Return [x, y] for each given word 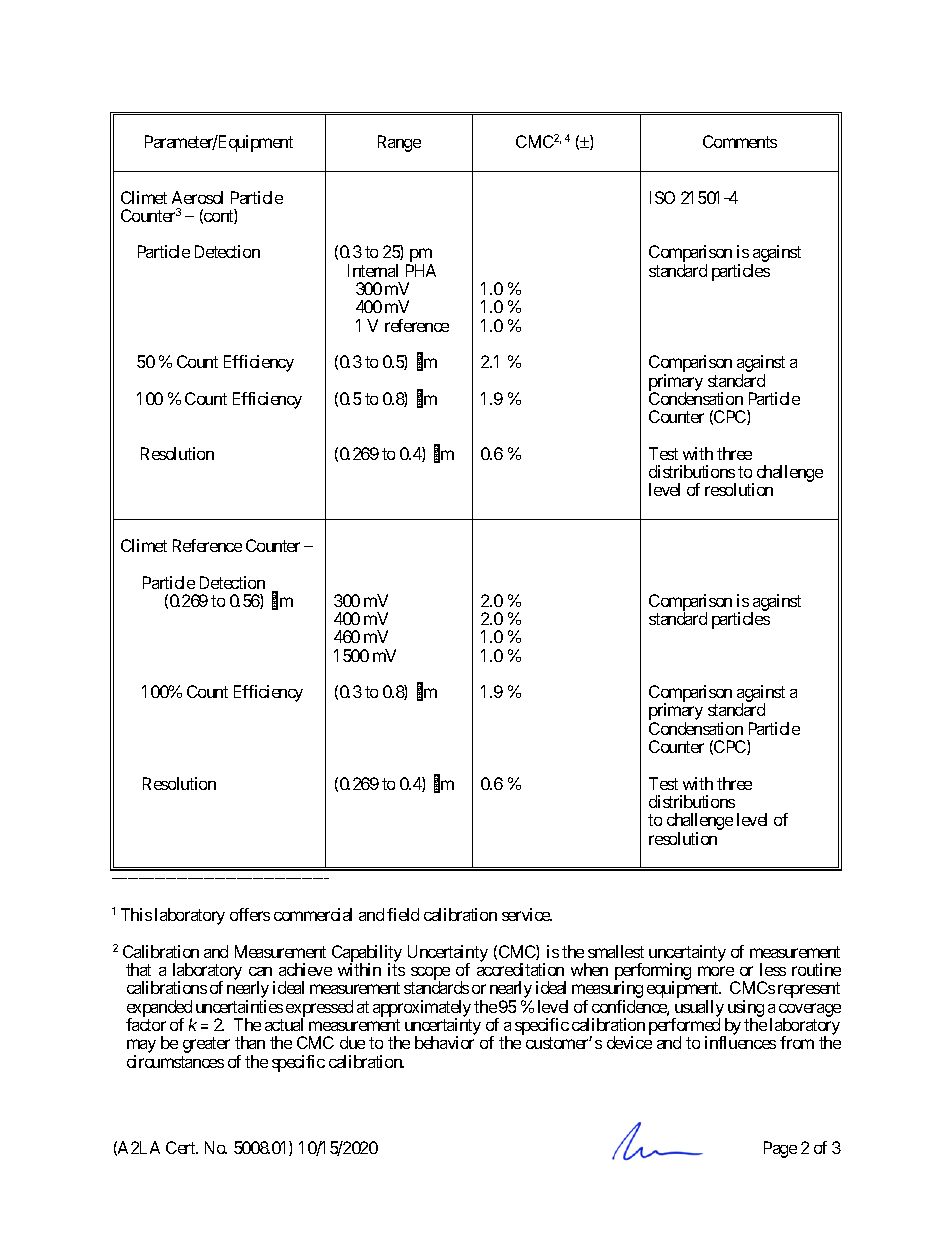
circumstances [175, 1061]
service [527, 914]
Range [399, 143]
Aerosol [197, 197]
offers [250, 914]
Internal [373, 270]
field [403, 914]
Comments [740, 141]
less [773, 969]
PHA [421, 270]
